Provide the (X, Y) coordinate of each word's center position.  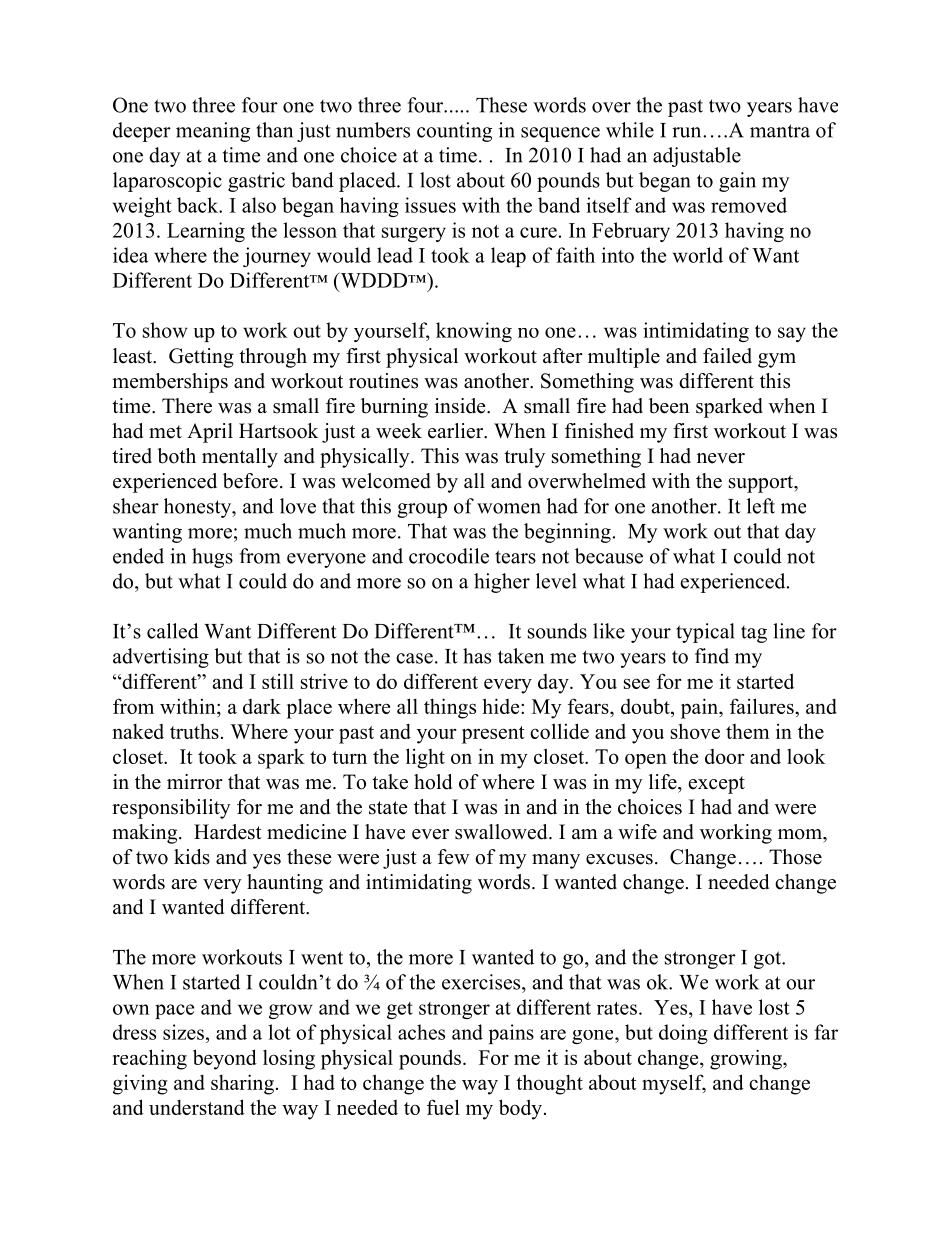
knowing (474, 332)
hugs (212, 558)
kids (192, 857)
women (509, 508)
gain (737, 182)
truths (194, 731)
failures (763, 706)
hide (502, 706)
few (454, 857)
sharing (242, 1084)
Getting (201, 358)
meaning (213, 132)
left (761, 506)
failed (727, 356)
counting (454, 132)
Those (795, 857)
